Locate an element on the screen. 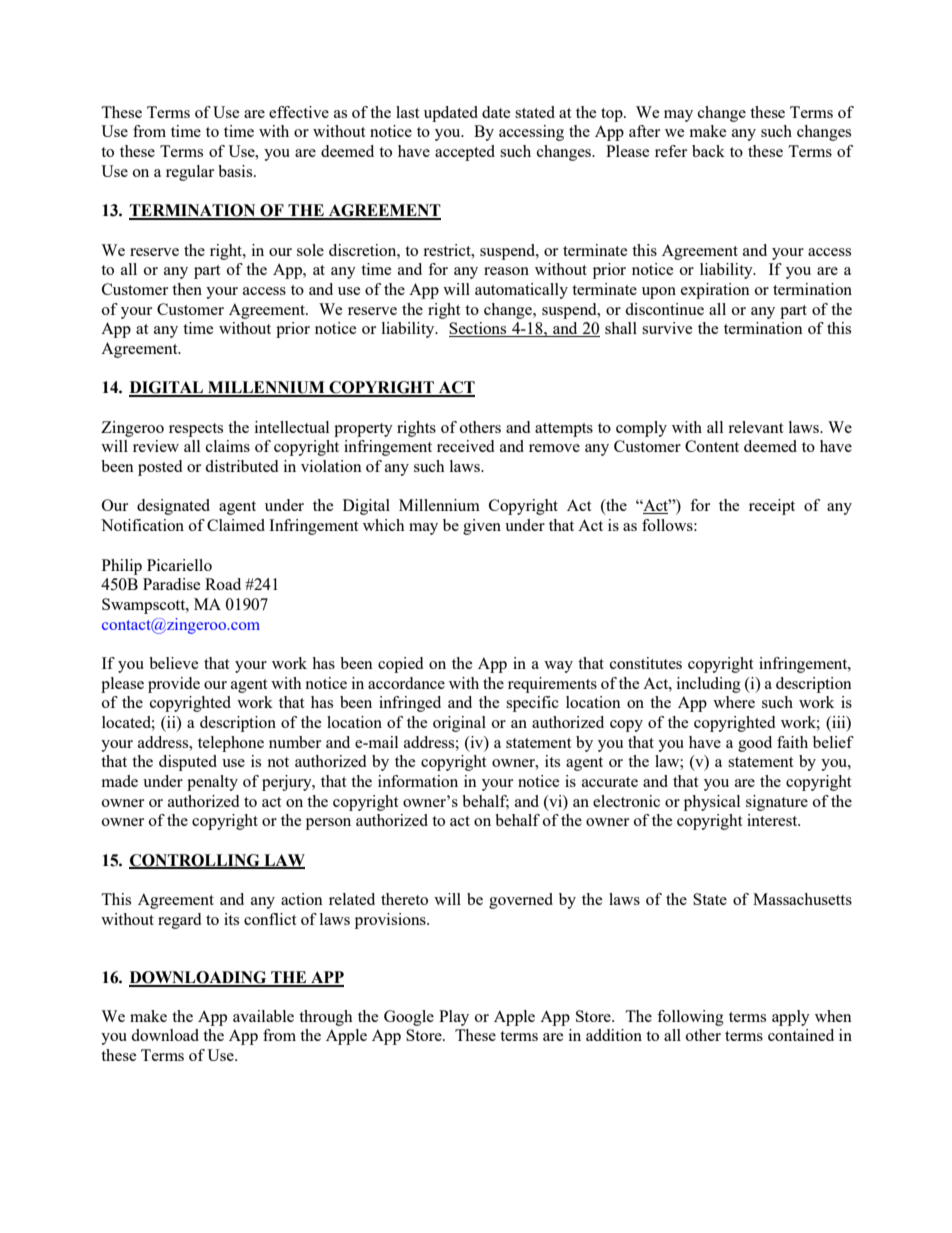 The image size is (952, 1233). accepted is located at coordinates (465, 153).
